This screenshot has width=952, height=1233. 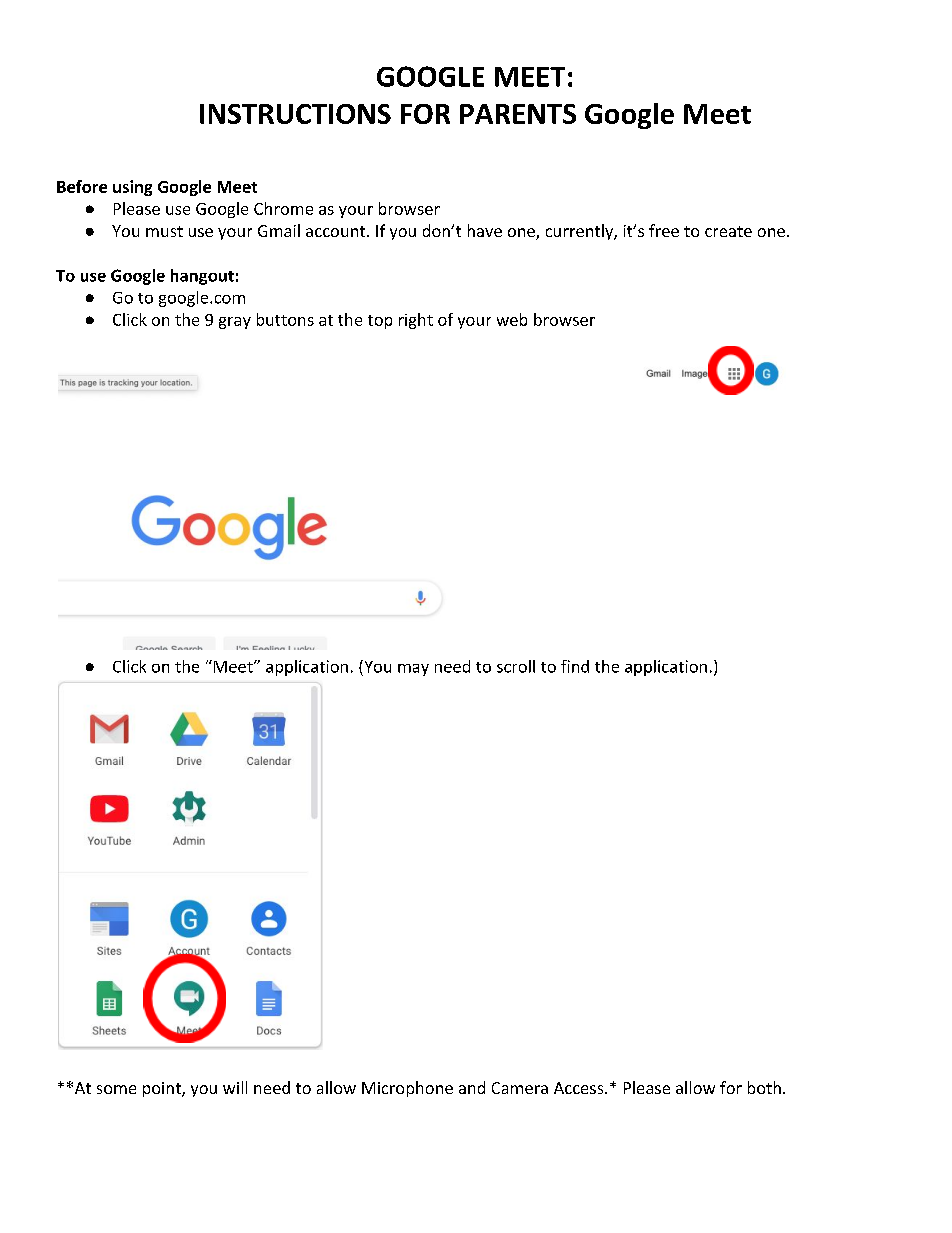 I want to click on may, so click(x=413, y=670).
